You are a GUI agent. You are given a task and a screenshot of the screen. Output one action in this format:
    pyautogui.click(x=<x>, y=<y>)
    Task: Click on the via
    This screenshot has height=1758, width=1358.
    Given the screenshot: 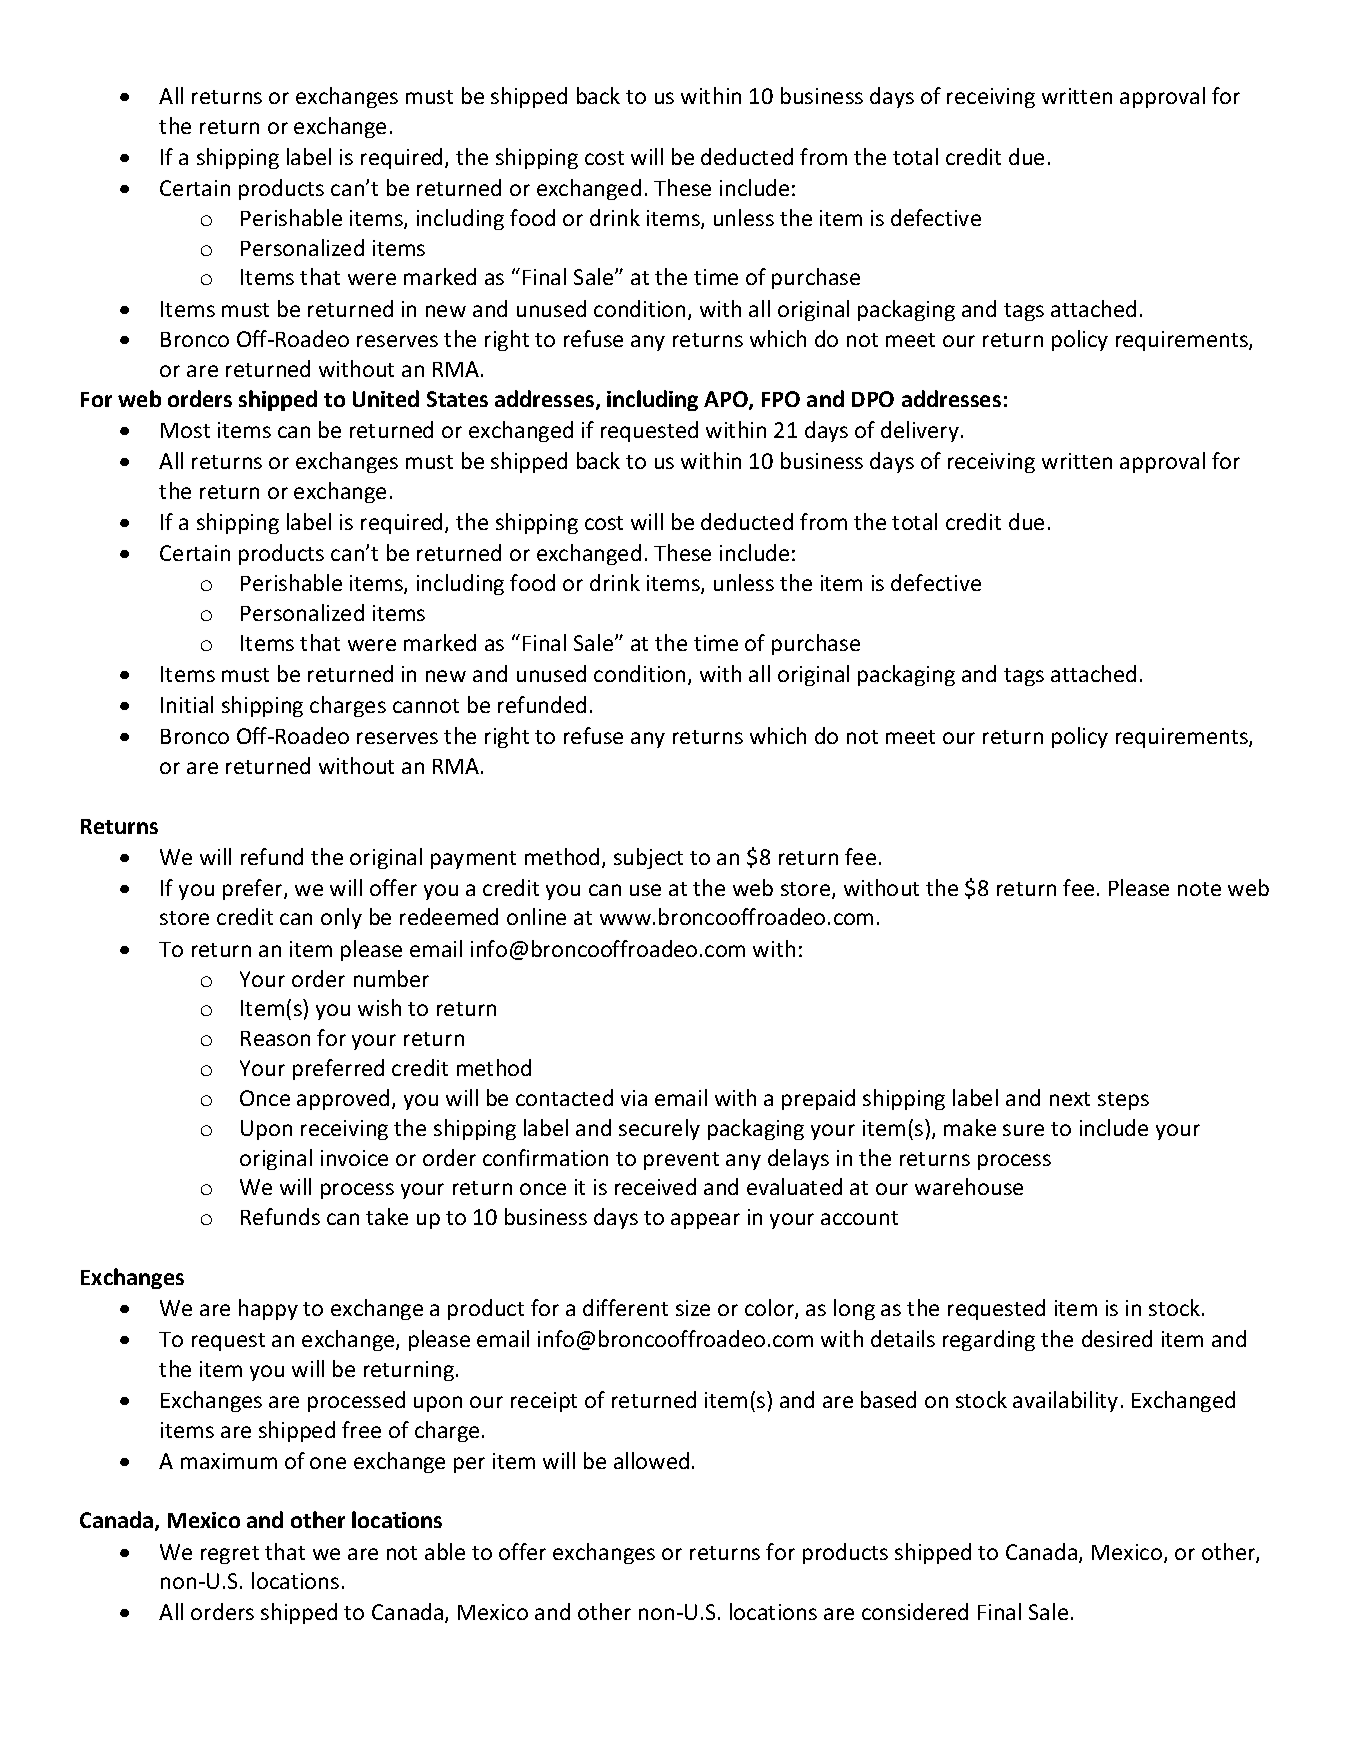 What is the action you would take?
    pyautogui.click(x=634, y=1098)
